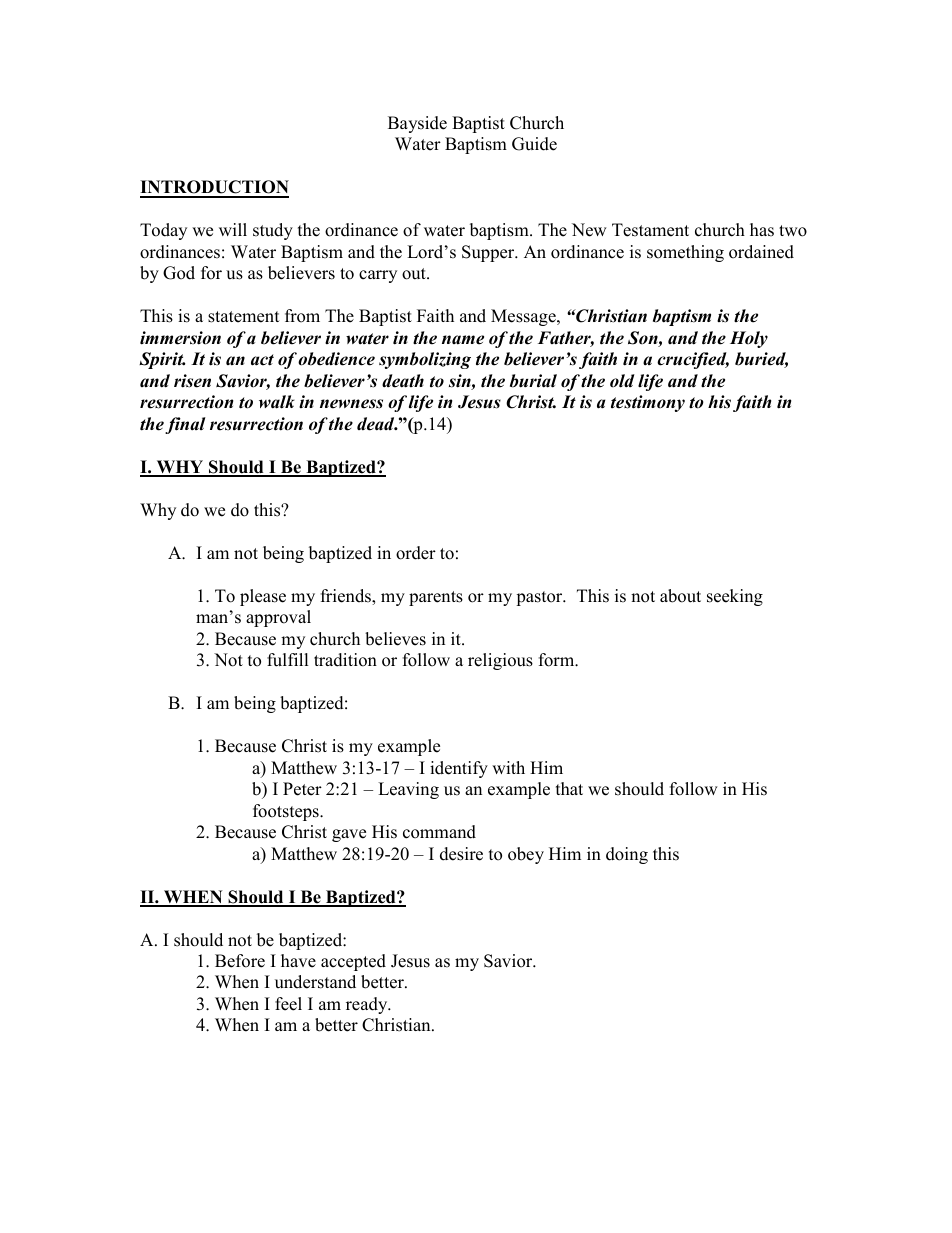 This document has height=1233, width=952. What do you see at coordinates (368, 1005) in the document?
I see `ready` at bounding box center [368, 1005].
